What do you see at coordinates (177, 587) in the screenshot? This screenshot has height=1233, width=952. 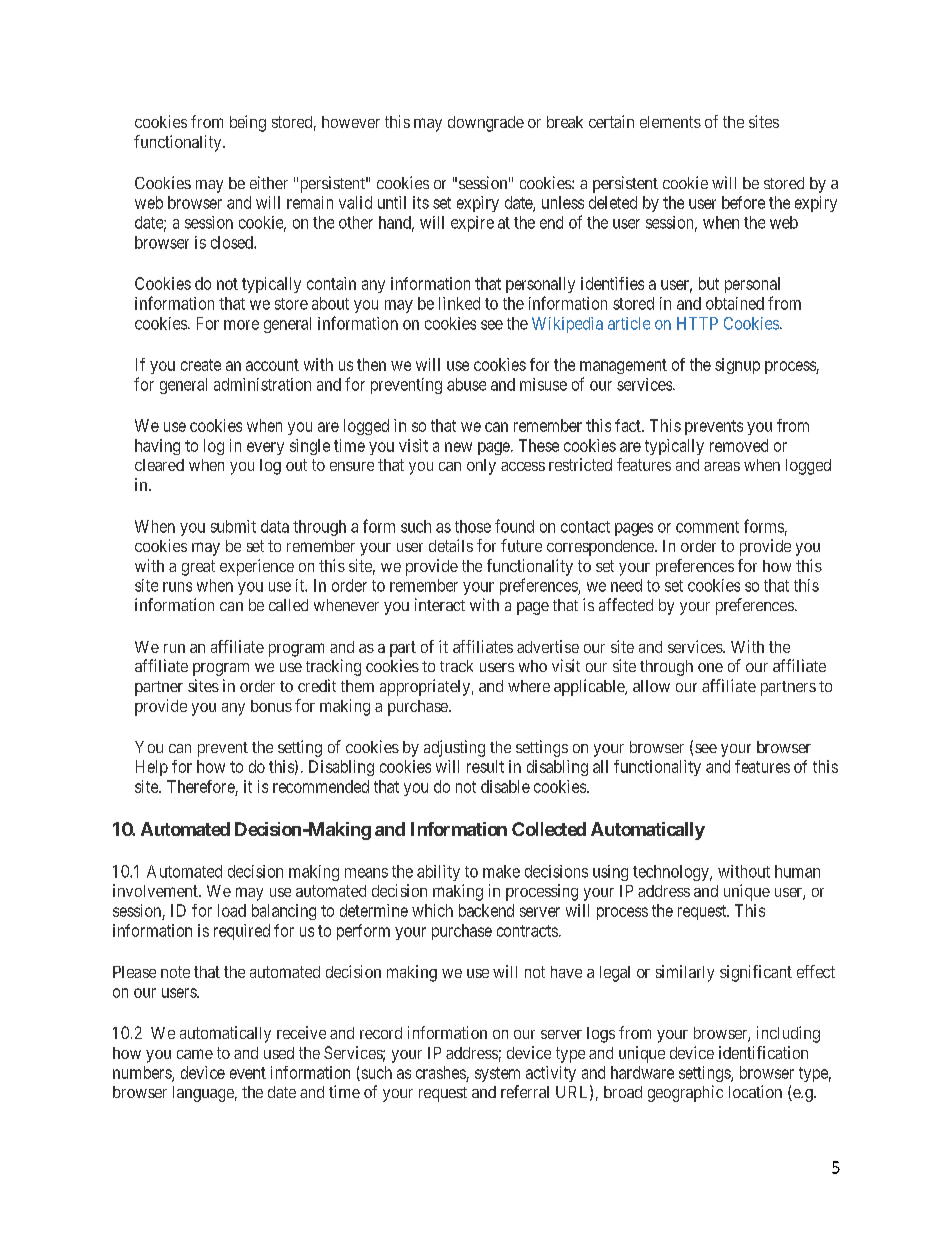 I see `runs` at bounding box center [177, 587].
